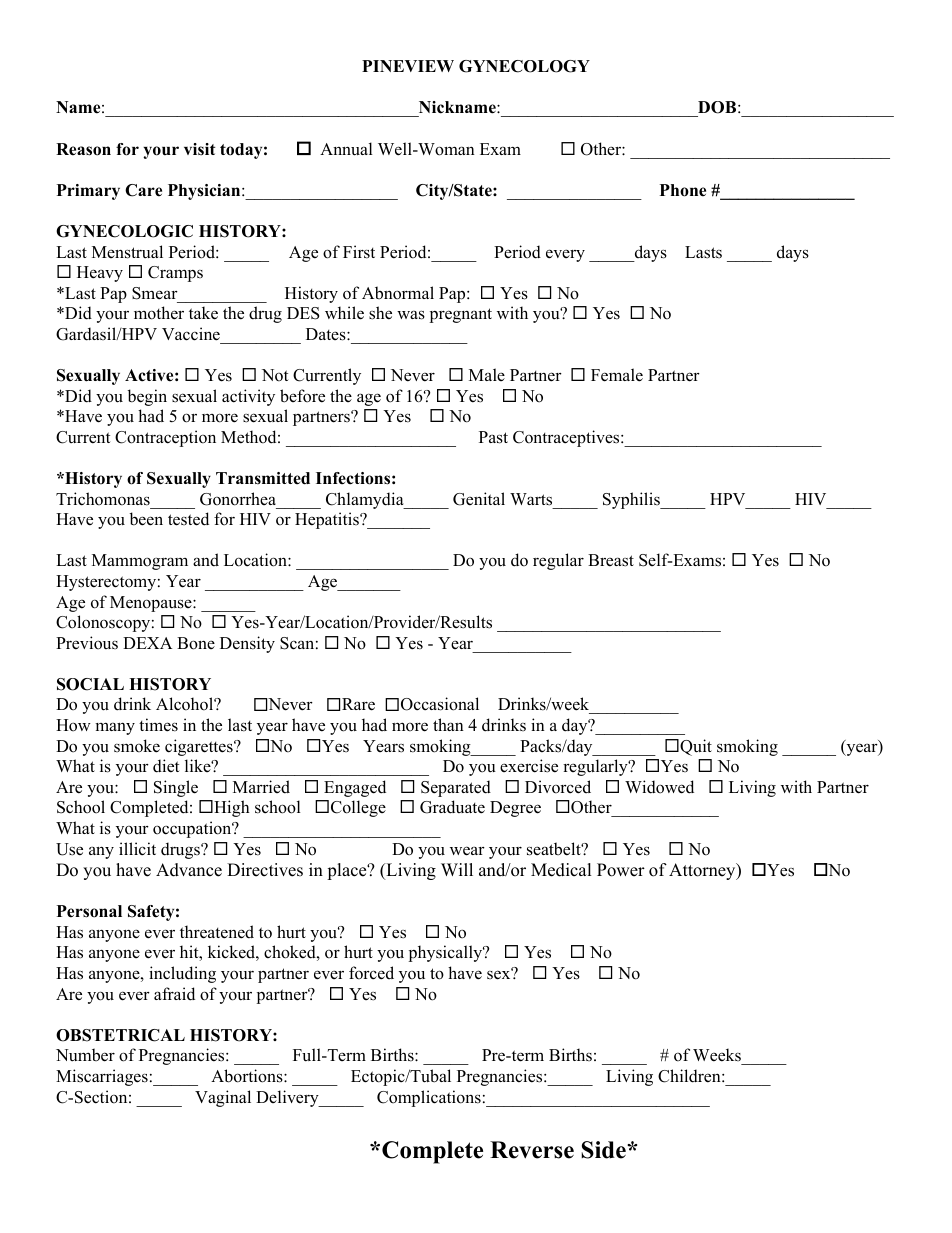 The width and height of the screenshot is (952, 1233). Describe the element at coordinates (165, 438) in the screenshot. I see `Contraception` at that location.
